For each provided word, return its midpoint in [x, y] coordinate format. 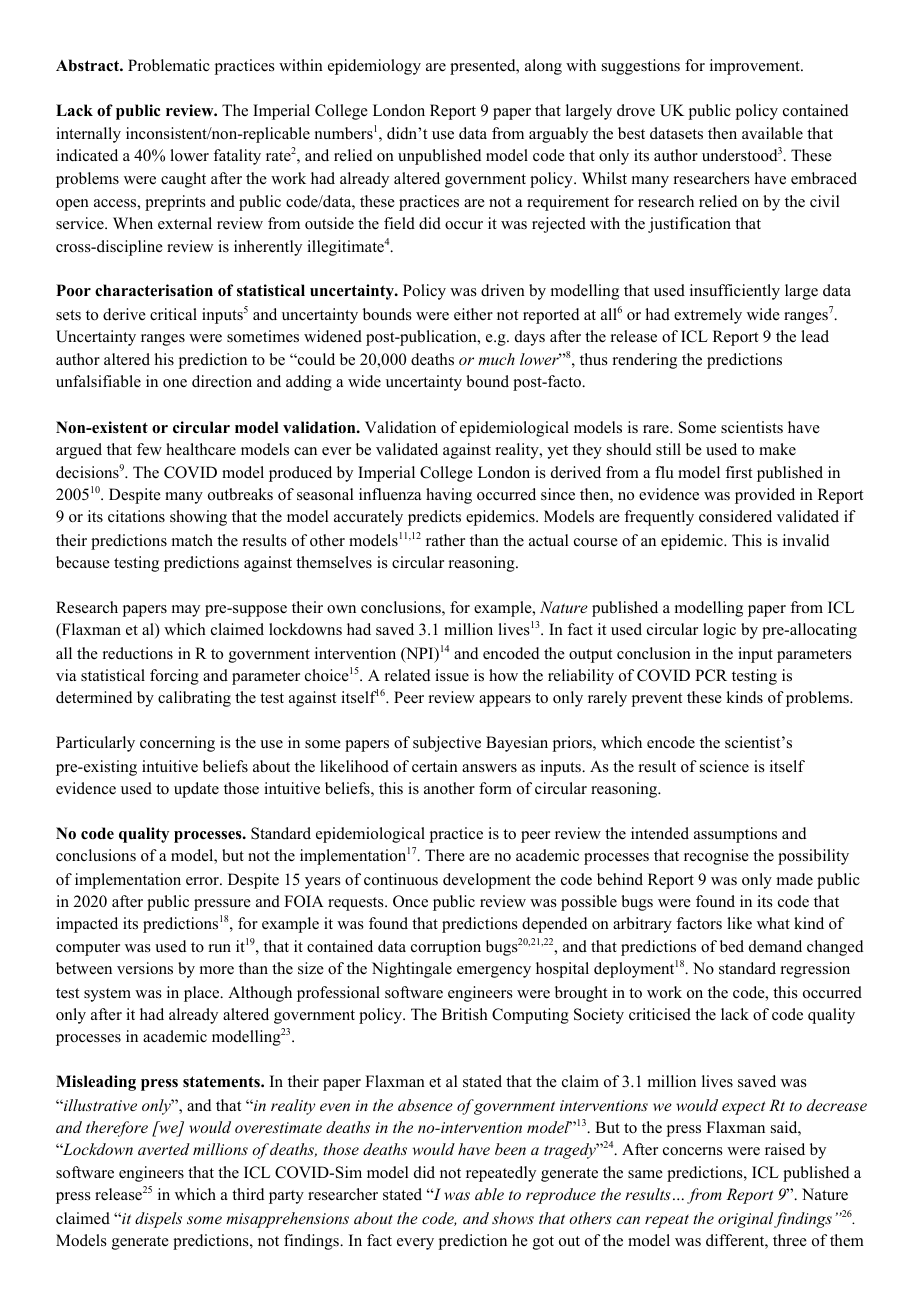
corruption [446, 948]
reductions [138, 653]
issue [452, 675]
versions [145, 968]
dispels [158, 1220]
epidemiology [374, 67]
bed [732, 946]
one [175, 383]
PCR [711, 675]
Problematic [169, 65]
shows [513, 1218]
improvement [756, 67]
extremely [708, 316]
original [745, 1220]
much [496, 359]
